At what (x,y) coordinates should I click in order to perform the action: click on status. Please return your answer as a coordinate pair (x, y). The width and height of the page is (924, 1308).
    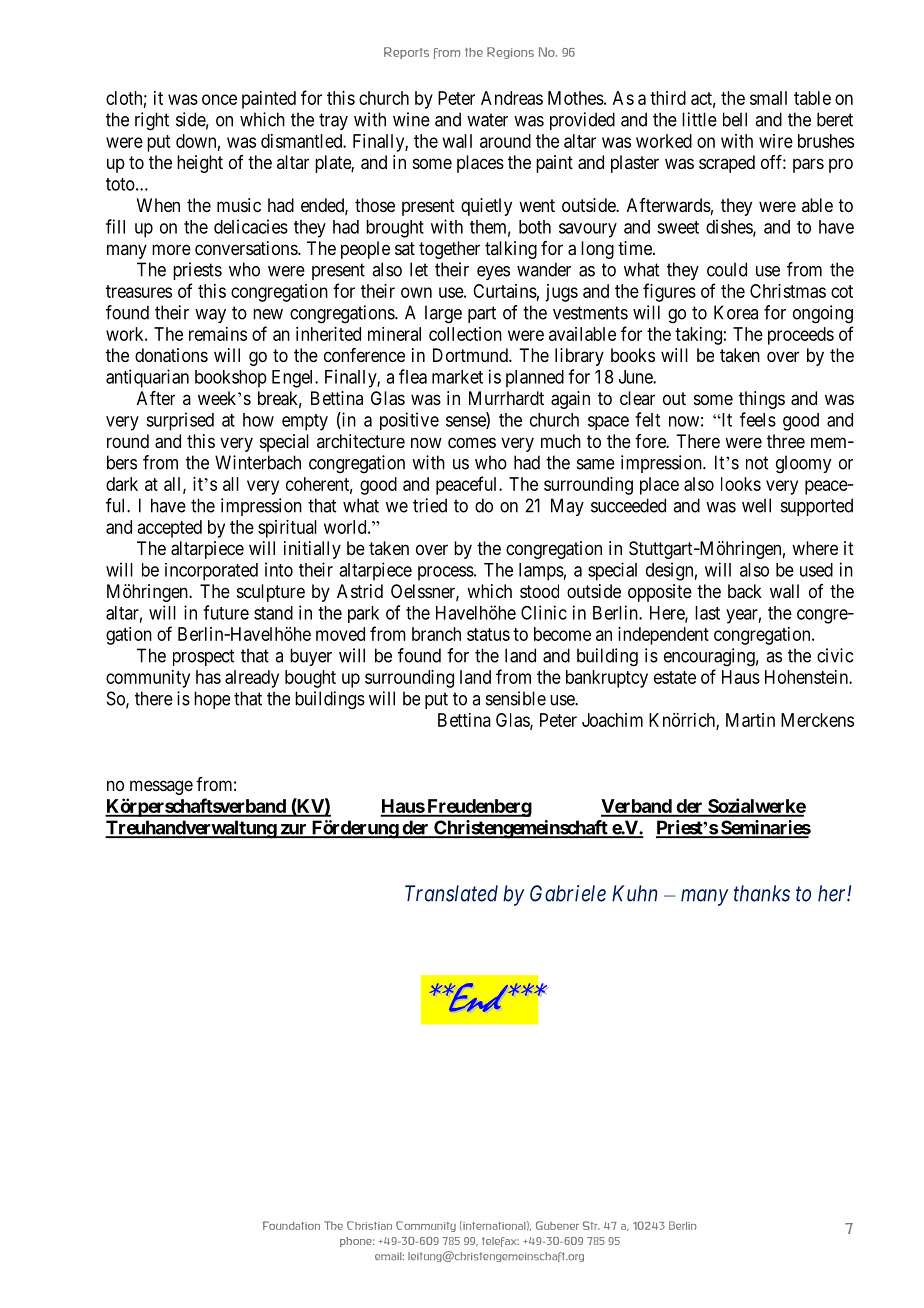
    Looking at the image, I should click on (488, 634).
